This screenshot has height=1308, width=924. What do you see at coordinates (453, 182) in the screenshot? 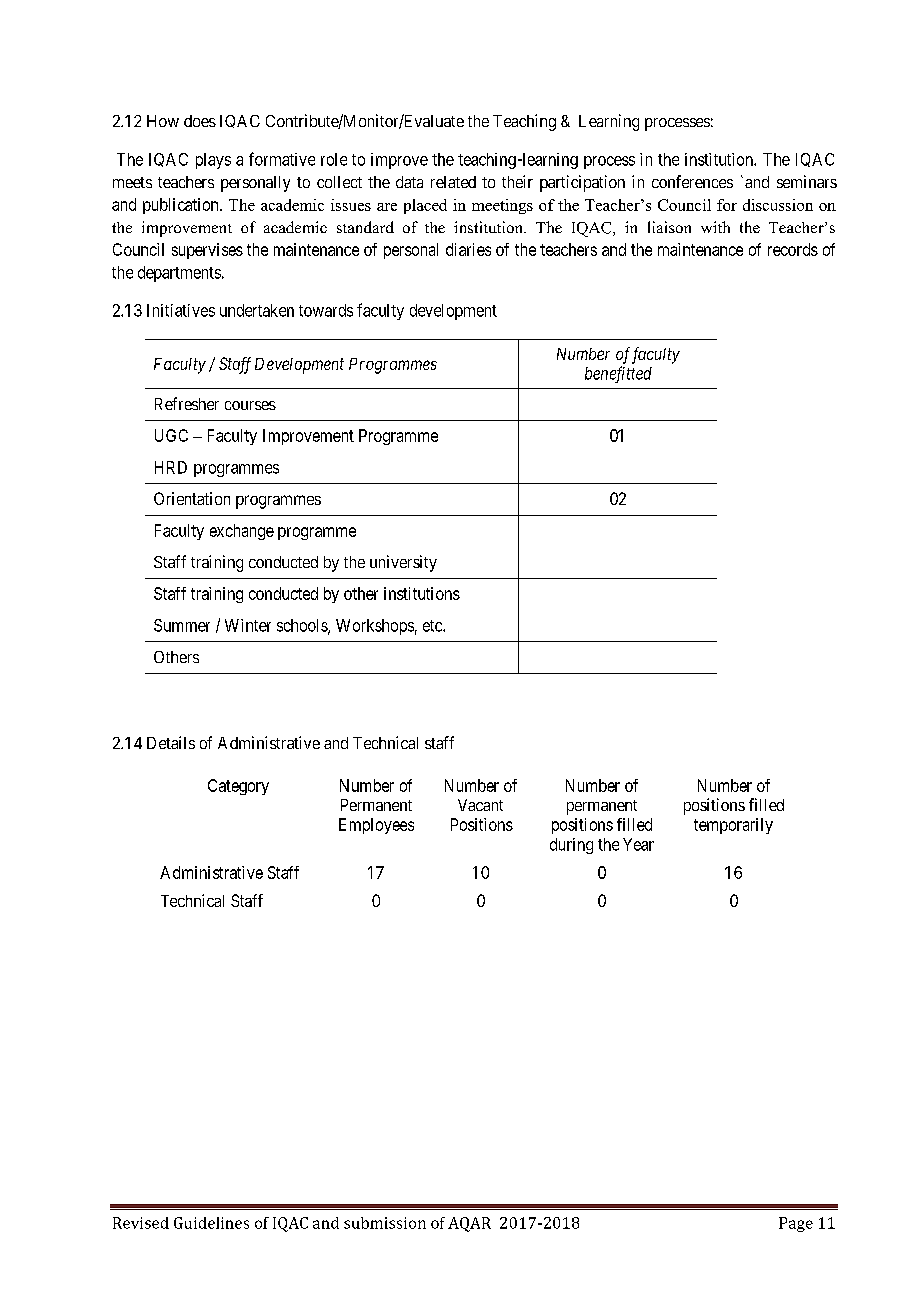
I see `related` at bounding box center [453, 182].
